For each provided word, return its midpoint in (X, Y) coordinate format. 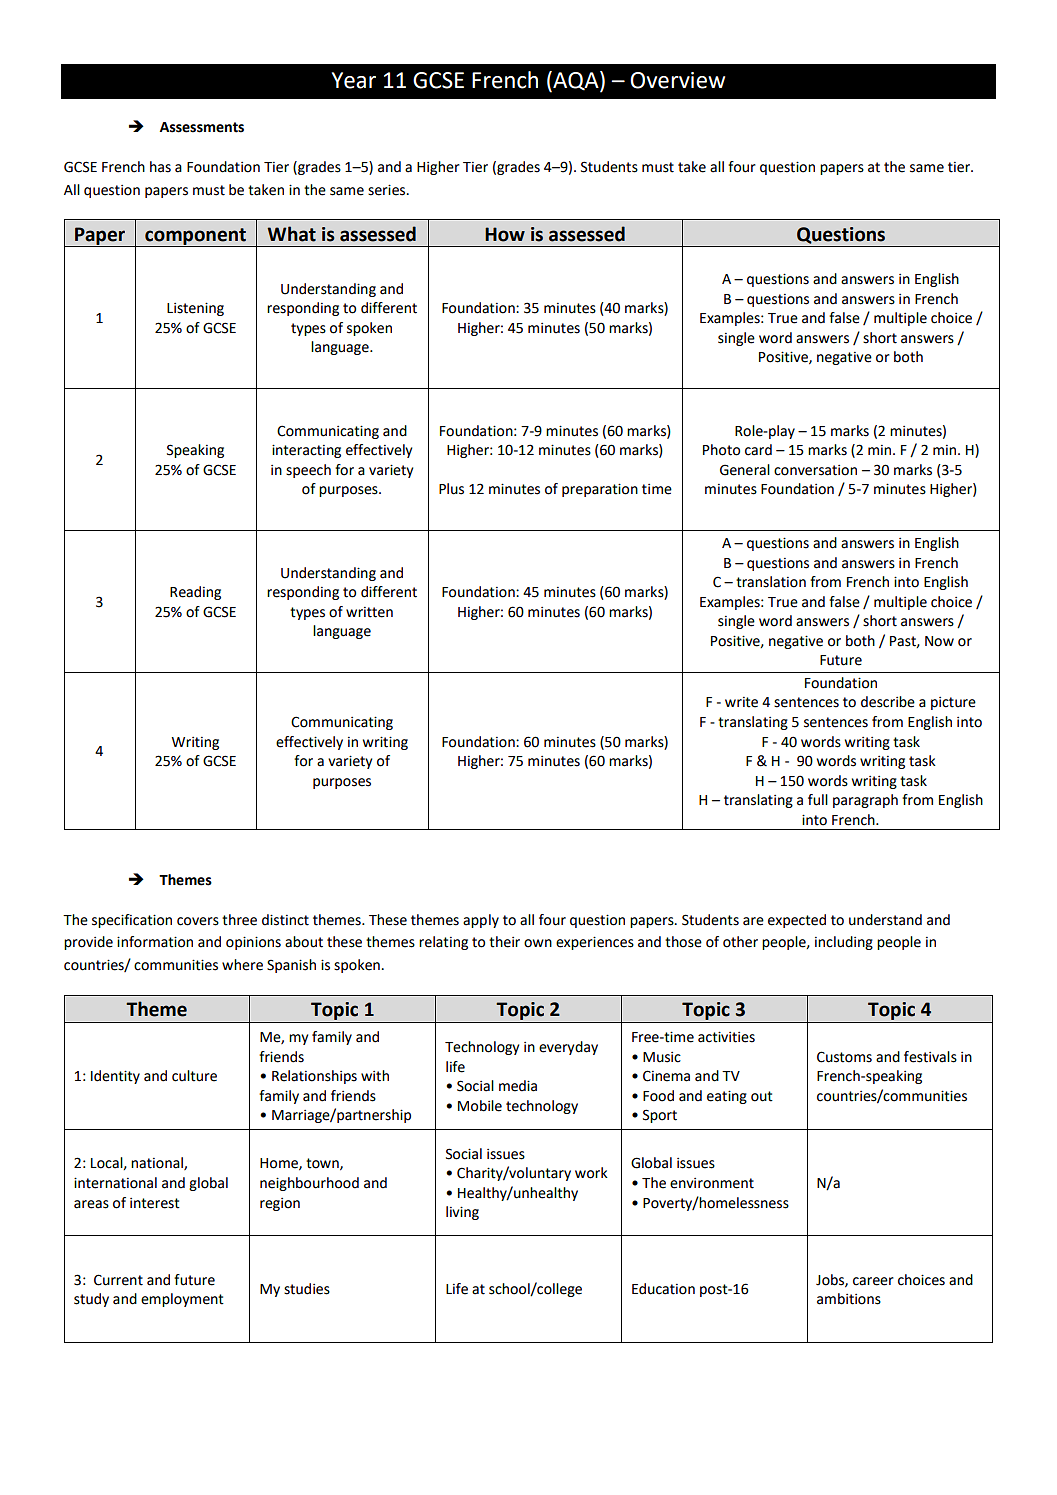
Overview (677, 80)
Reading (195, 593)
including (844, 943)
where (242, 965)
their (504, 942)
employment (182, 1300)
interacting (306, 451)
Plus (451, 489)
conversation (815, 470)
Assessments (202, 127)
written (369, 612)
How (505, 234)
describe (888, 702)
